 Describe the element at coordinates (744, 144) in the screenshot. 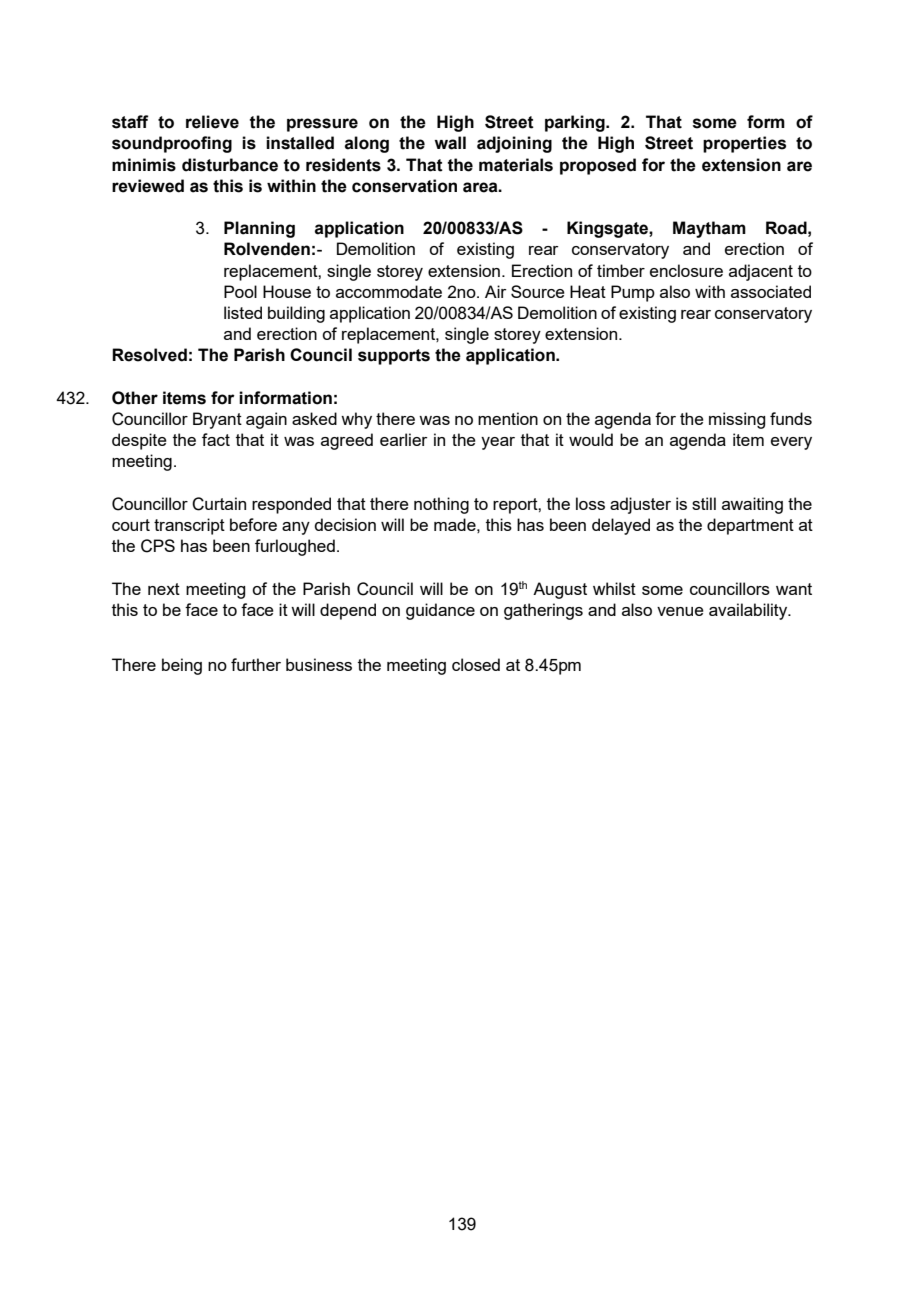

I see `properties` at that location.
